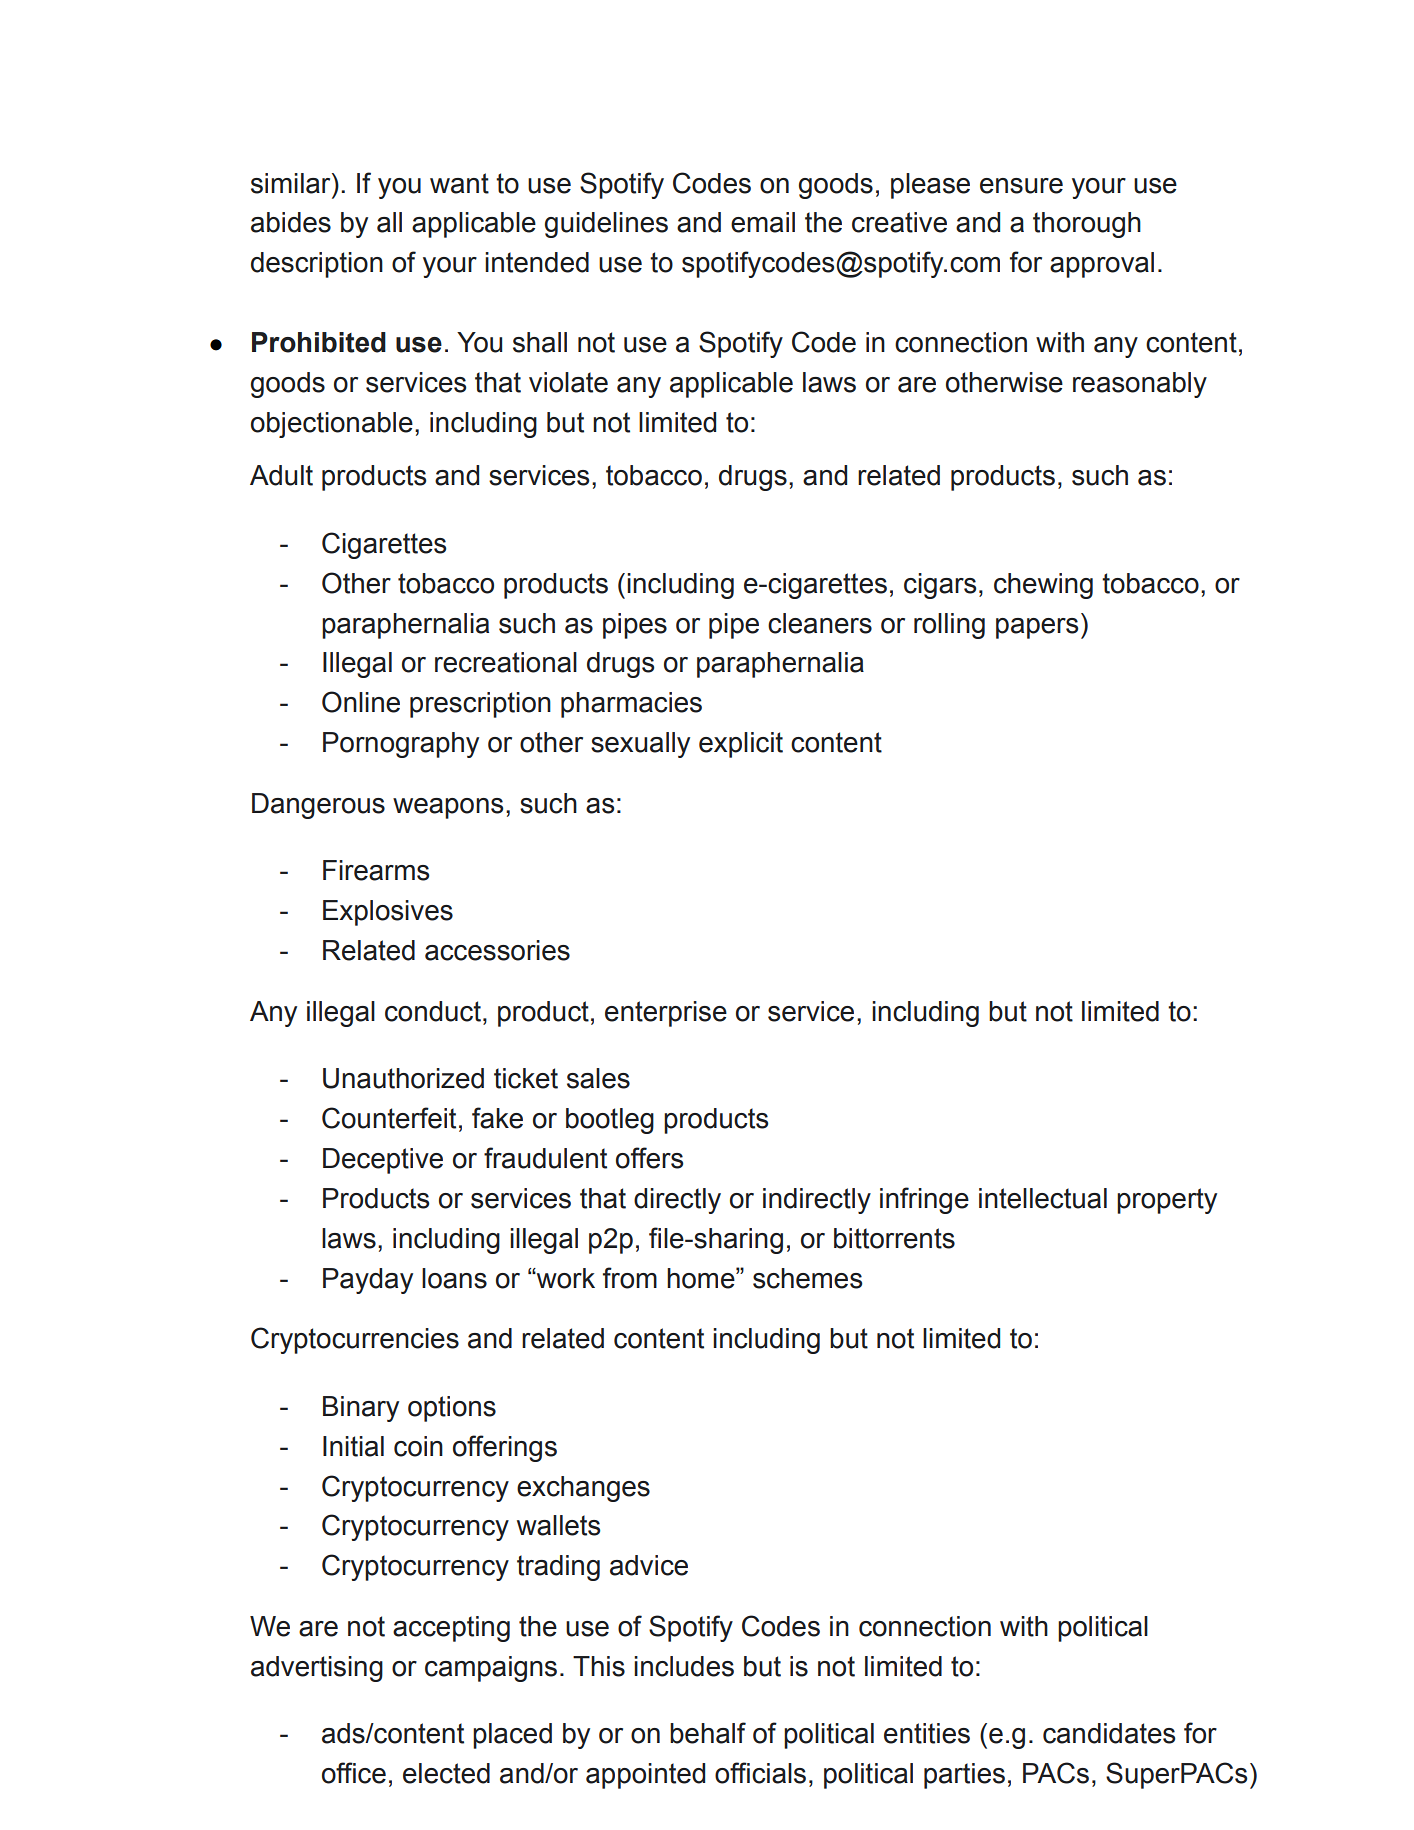 This image has height=1830, width=1414. What do you see at coordinates (317, 265) in the image?
I see `description` at bounding box center [317, 265].
